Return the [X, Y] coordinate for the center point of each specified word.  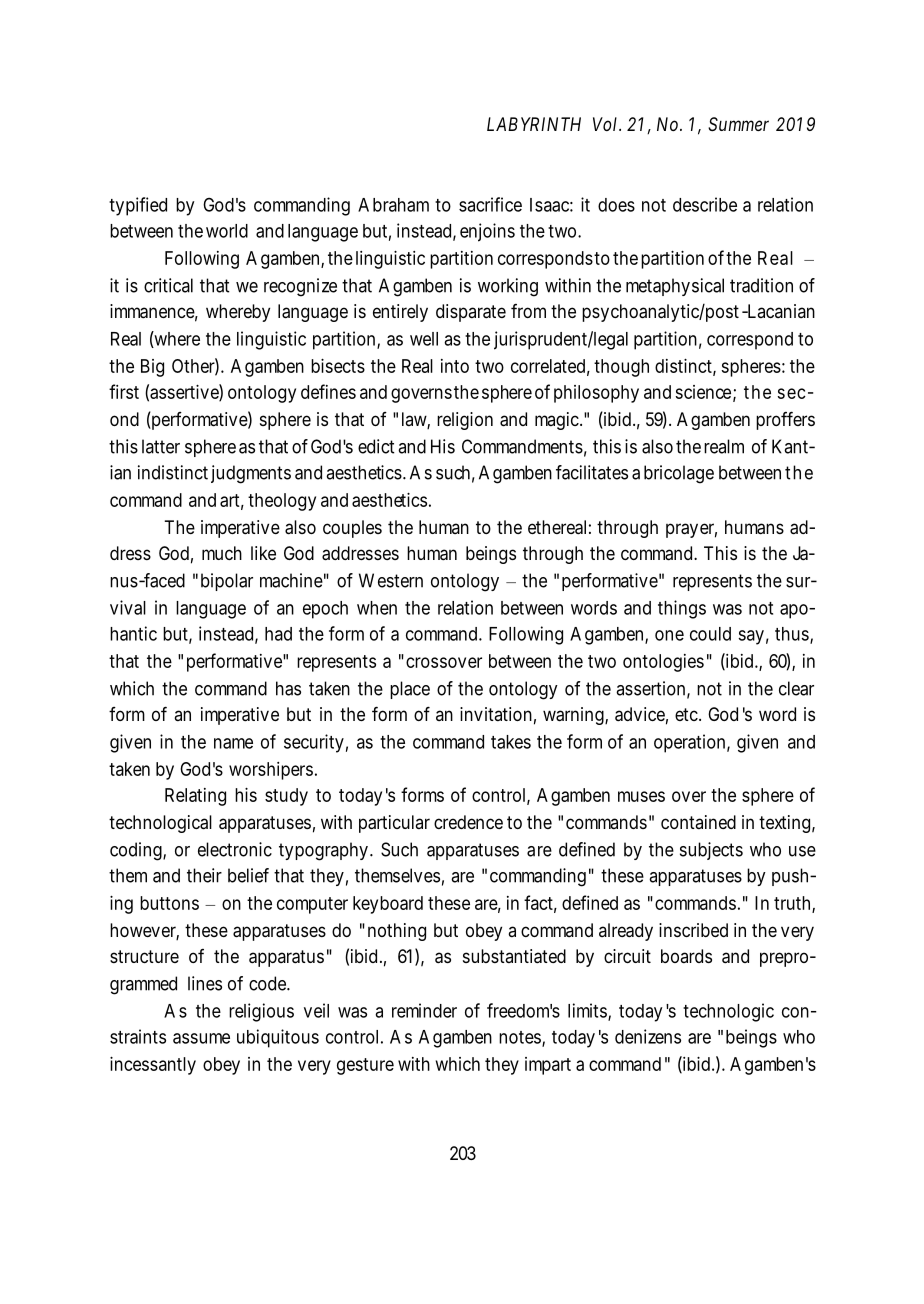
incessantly [153, 1066]
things [682, 609]
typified [138, 206]
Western [391, 580]
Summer [738, 124]
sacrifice [490, 204]
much [222, 553]
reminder [424, 1010]
